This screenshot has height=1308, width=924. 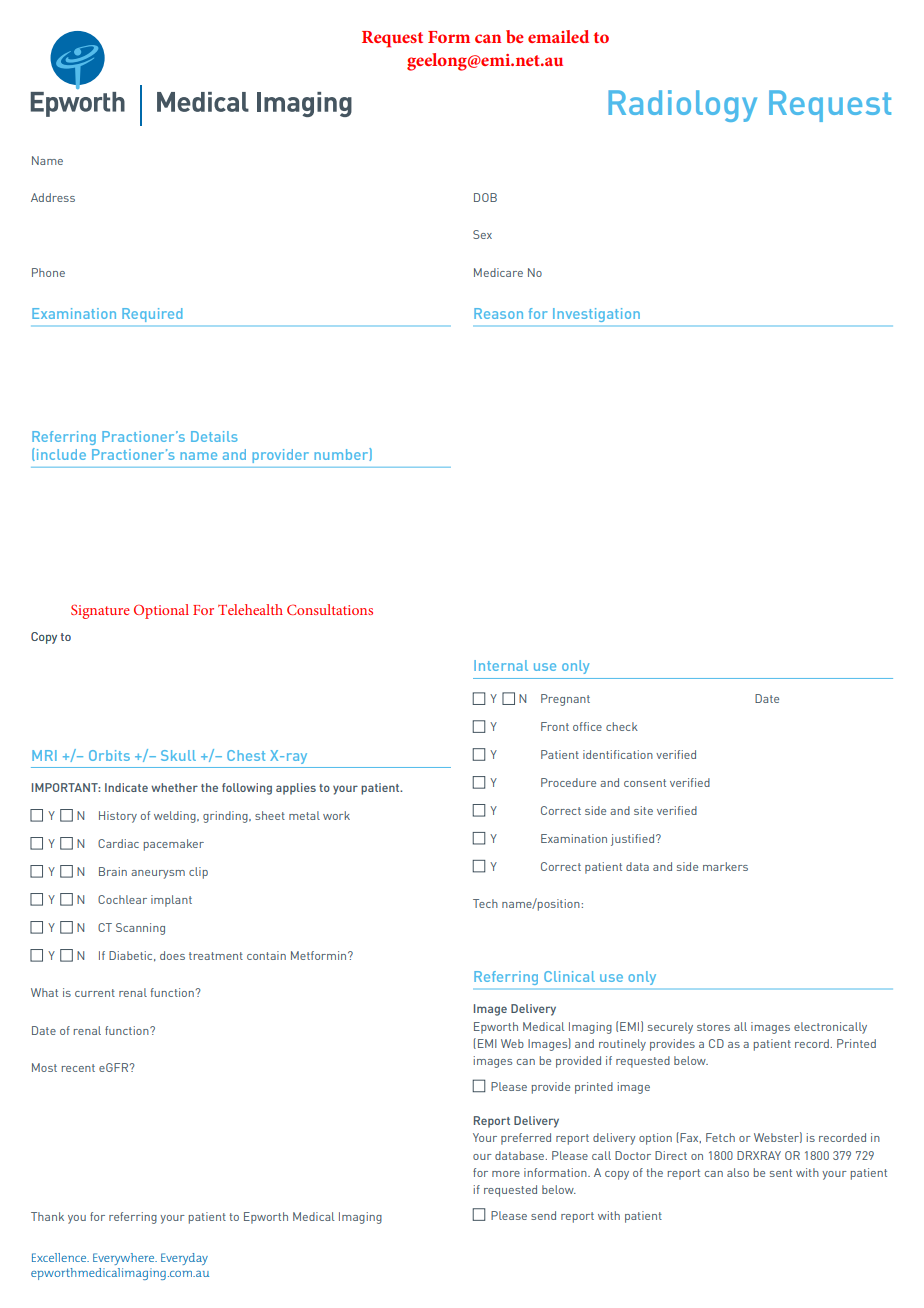 What do you see at coordinates (632, 840) in the screenshot?
I see `justified` at bounding box center [632, 840].
